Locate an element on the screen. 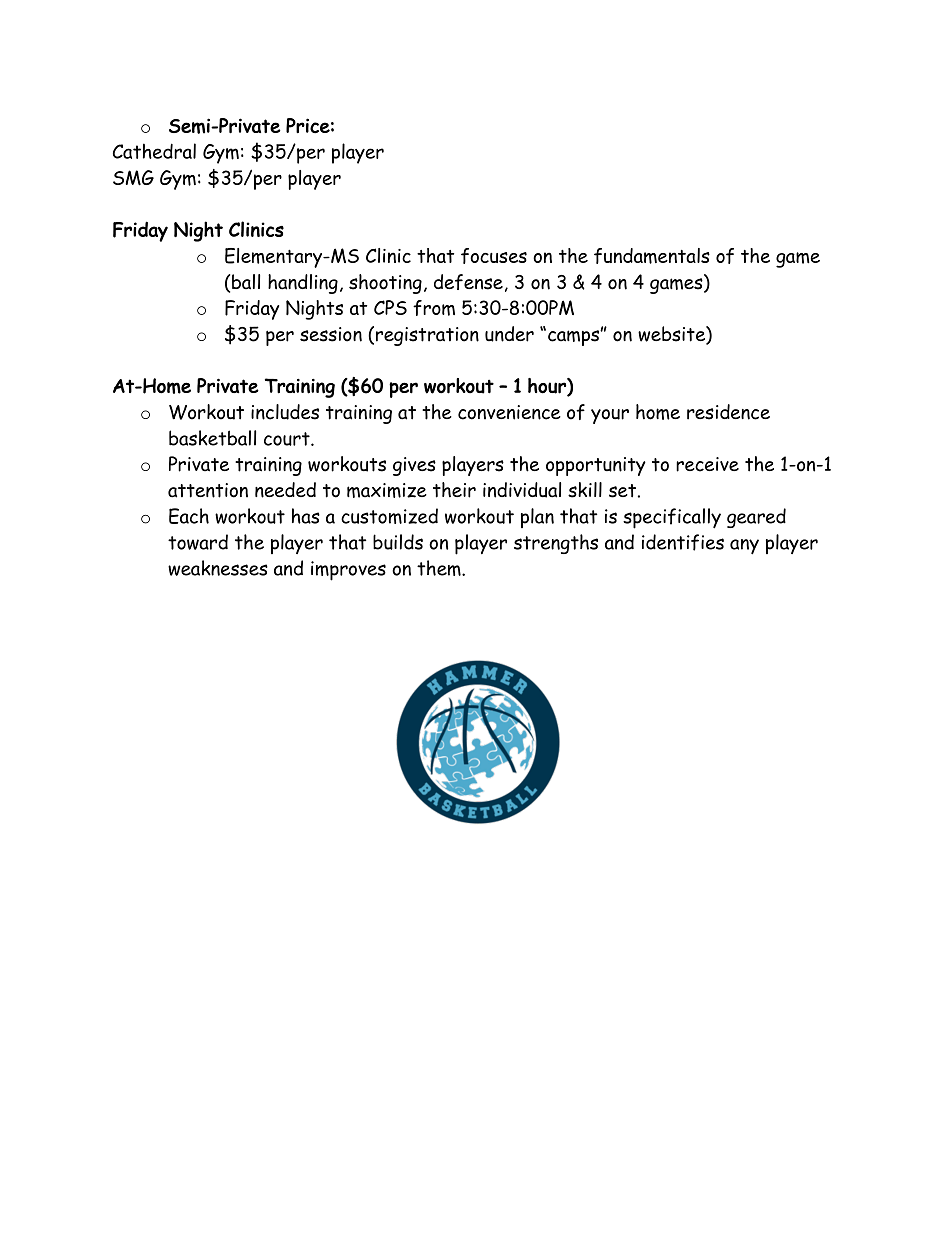 This screenshot has width=952, height=1233. SMG is located at coordinates (133, 178).
